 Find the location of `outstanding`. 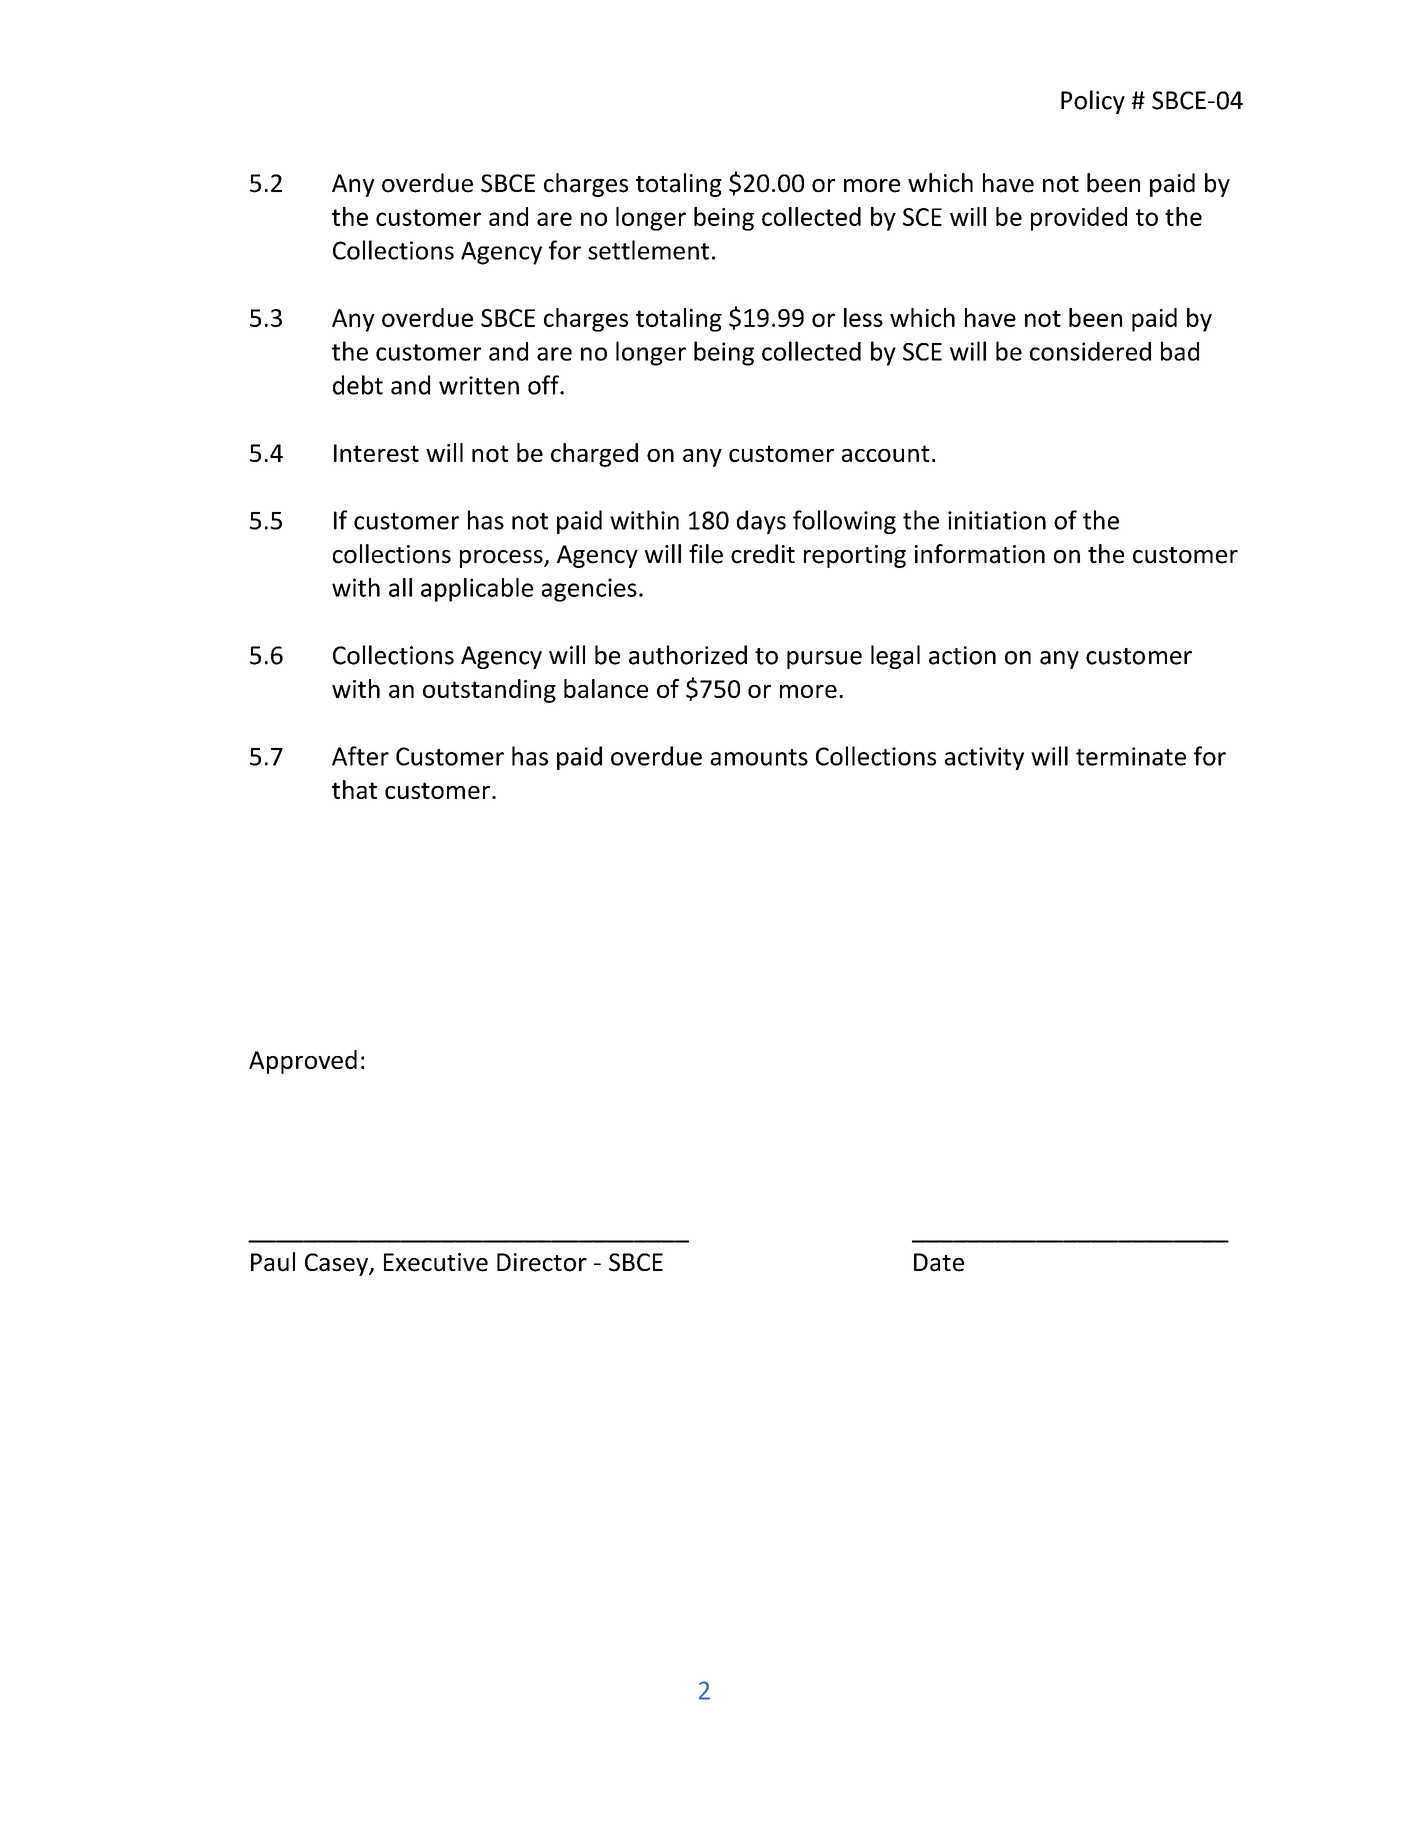

outstanding is located at coordinates (489, 691).
